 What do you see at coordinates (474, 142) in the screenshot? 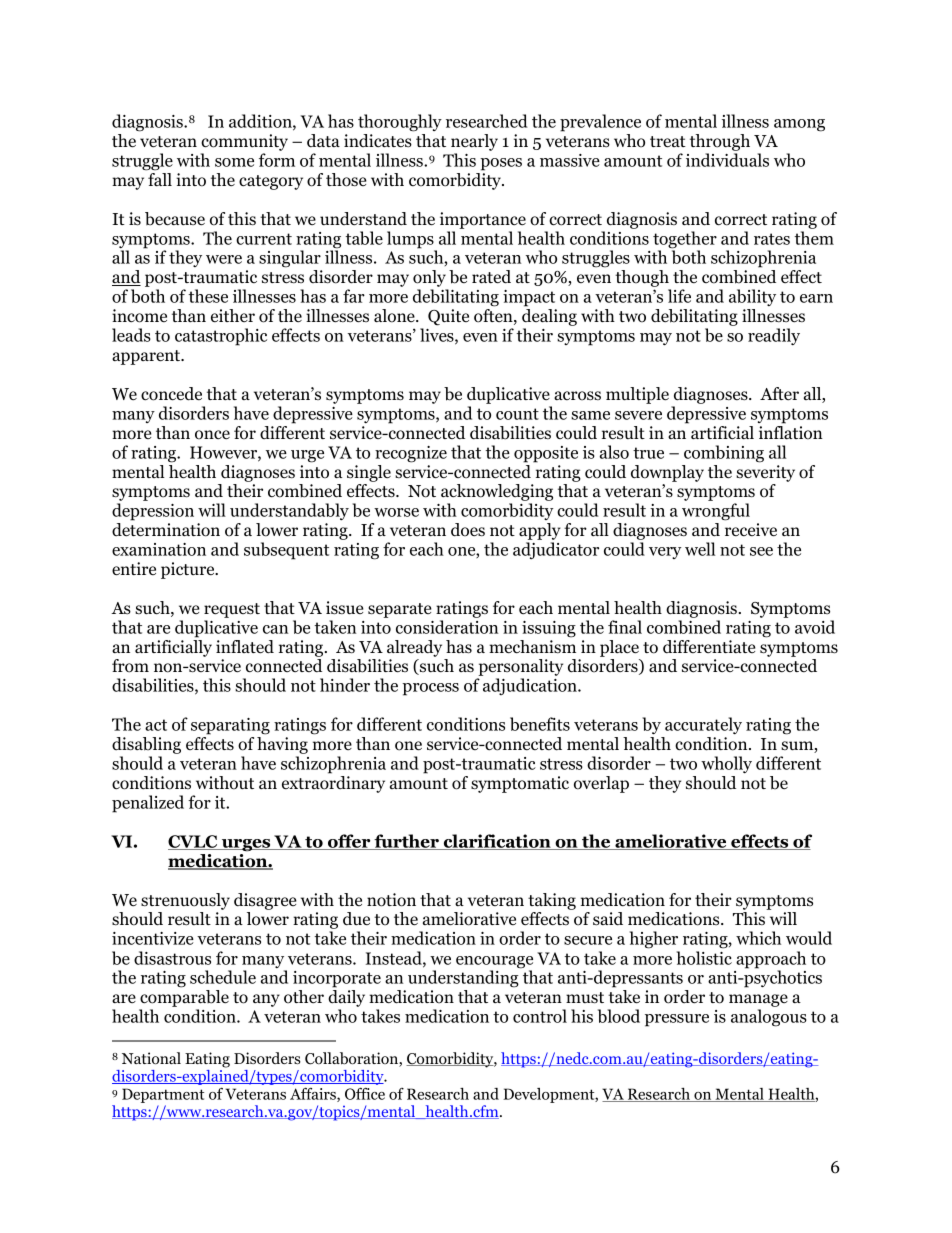
I see `nearly` at bounding box center [474, 142].
